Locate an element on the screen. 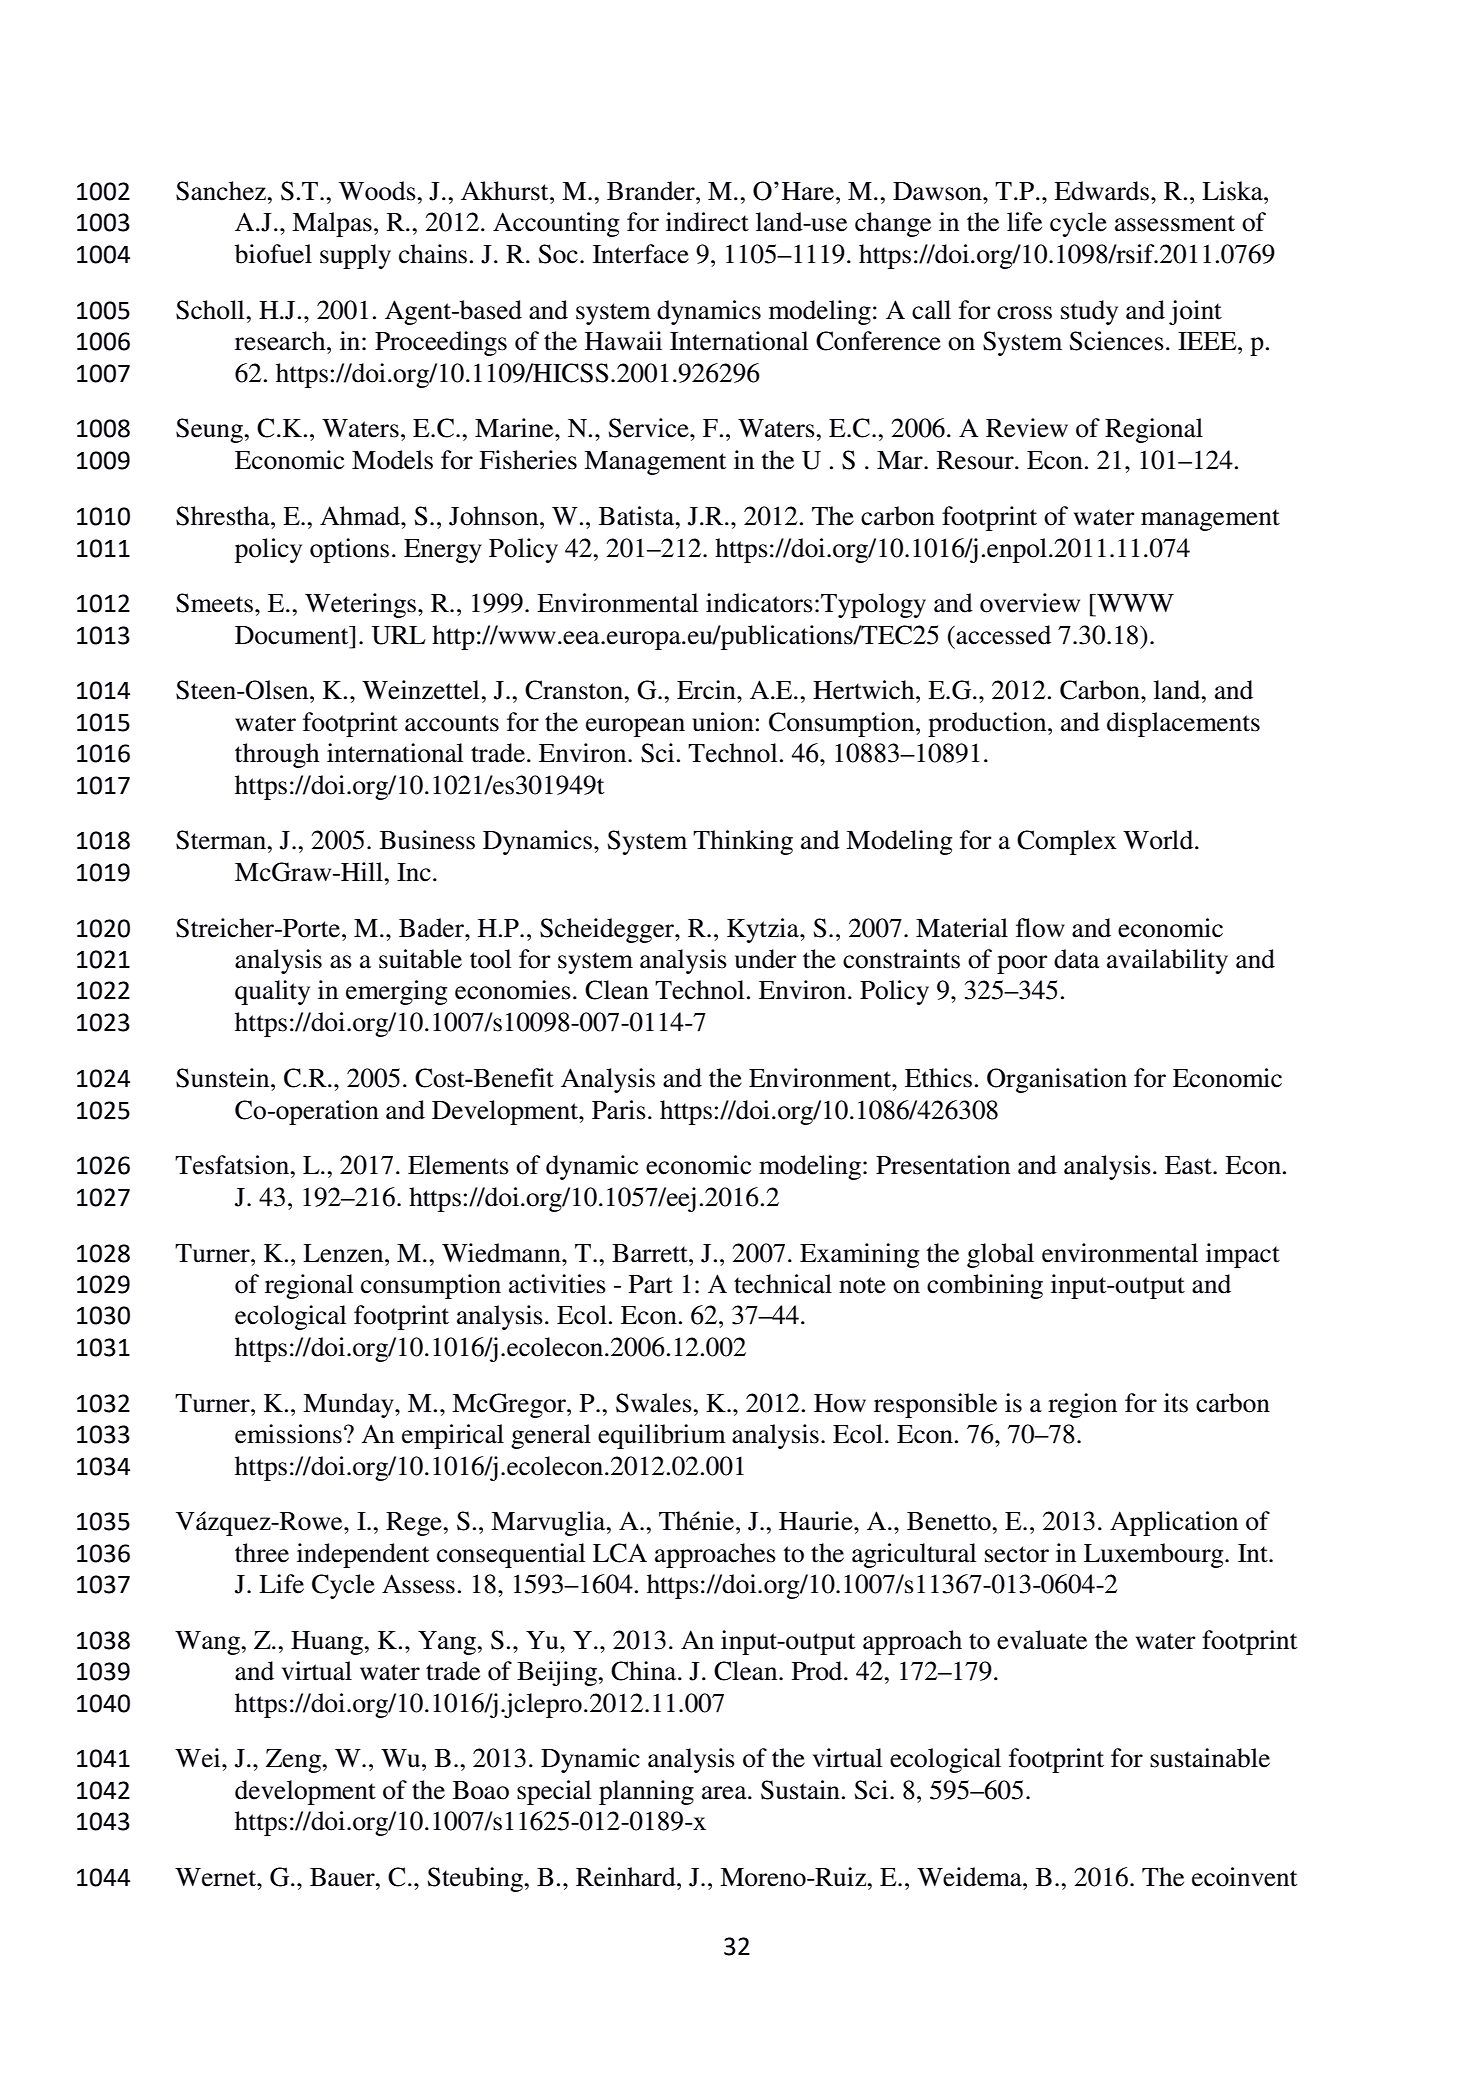  its is located at coordinates (1176, 1403).
